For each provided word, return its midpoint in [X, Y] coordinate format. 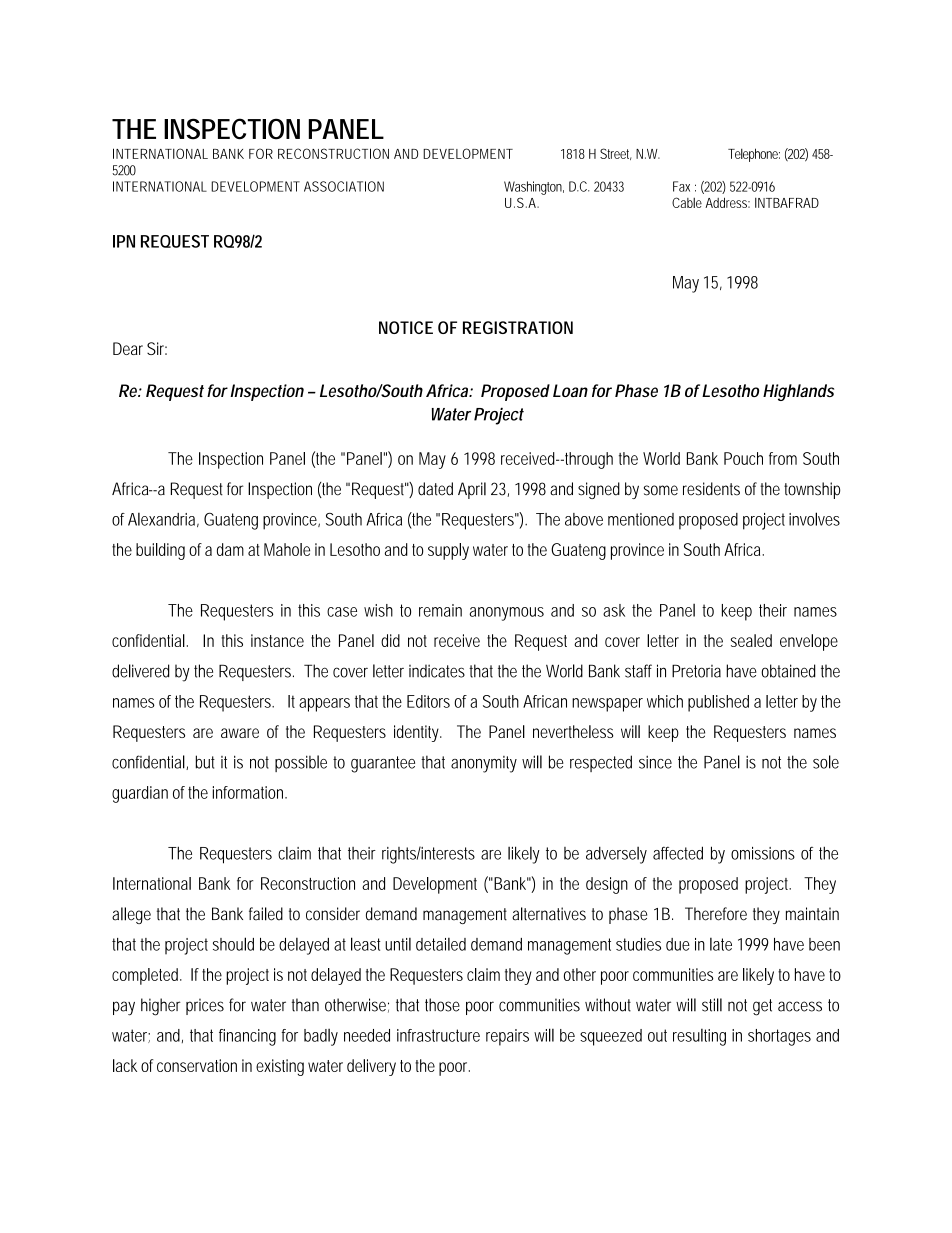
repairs [507, 1037]
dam [230, 549]
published [718, 703]
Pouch [743, 458]
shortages [779, 1037]
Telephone [754, 155]
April [472, 490]
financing [247, 1037]
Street [615, 154]
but [205, 762]
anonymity [484, 764]
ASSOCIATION [344, 186]
